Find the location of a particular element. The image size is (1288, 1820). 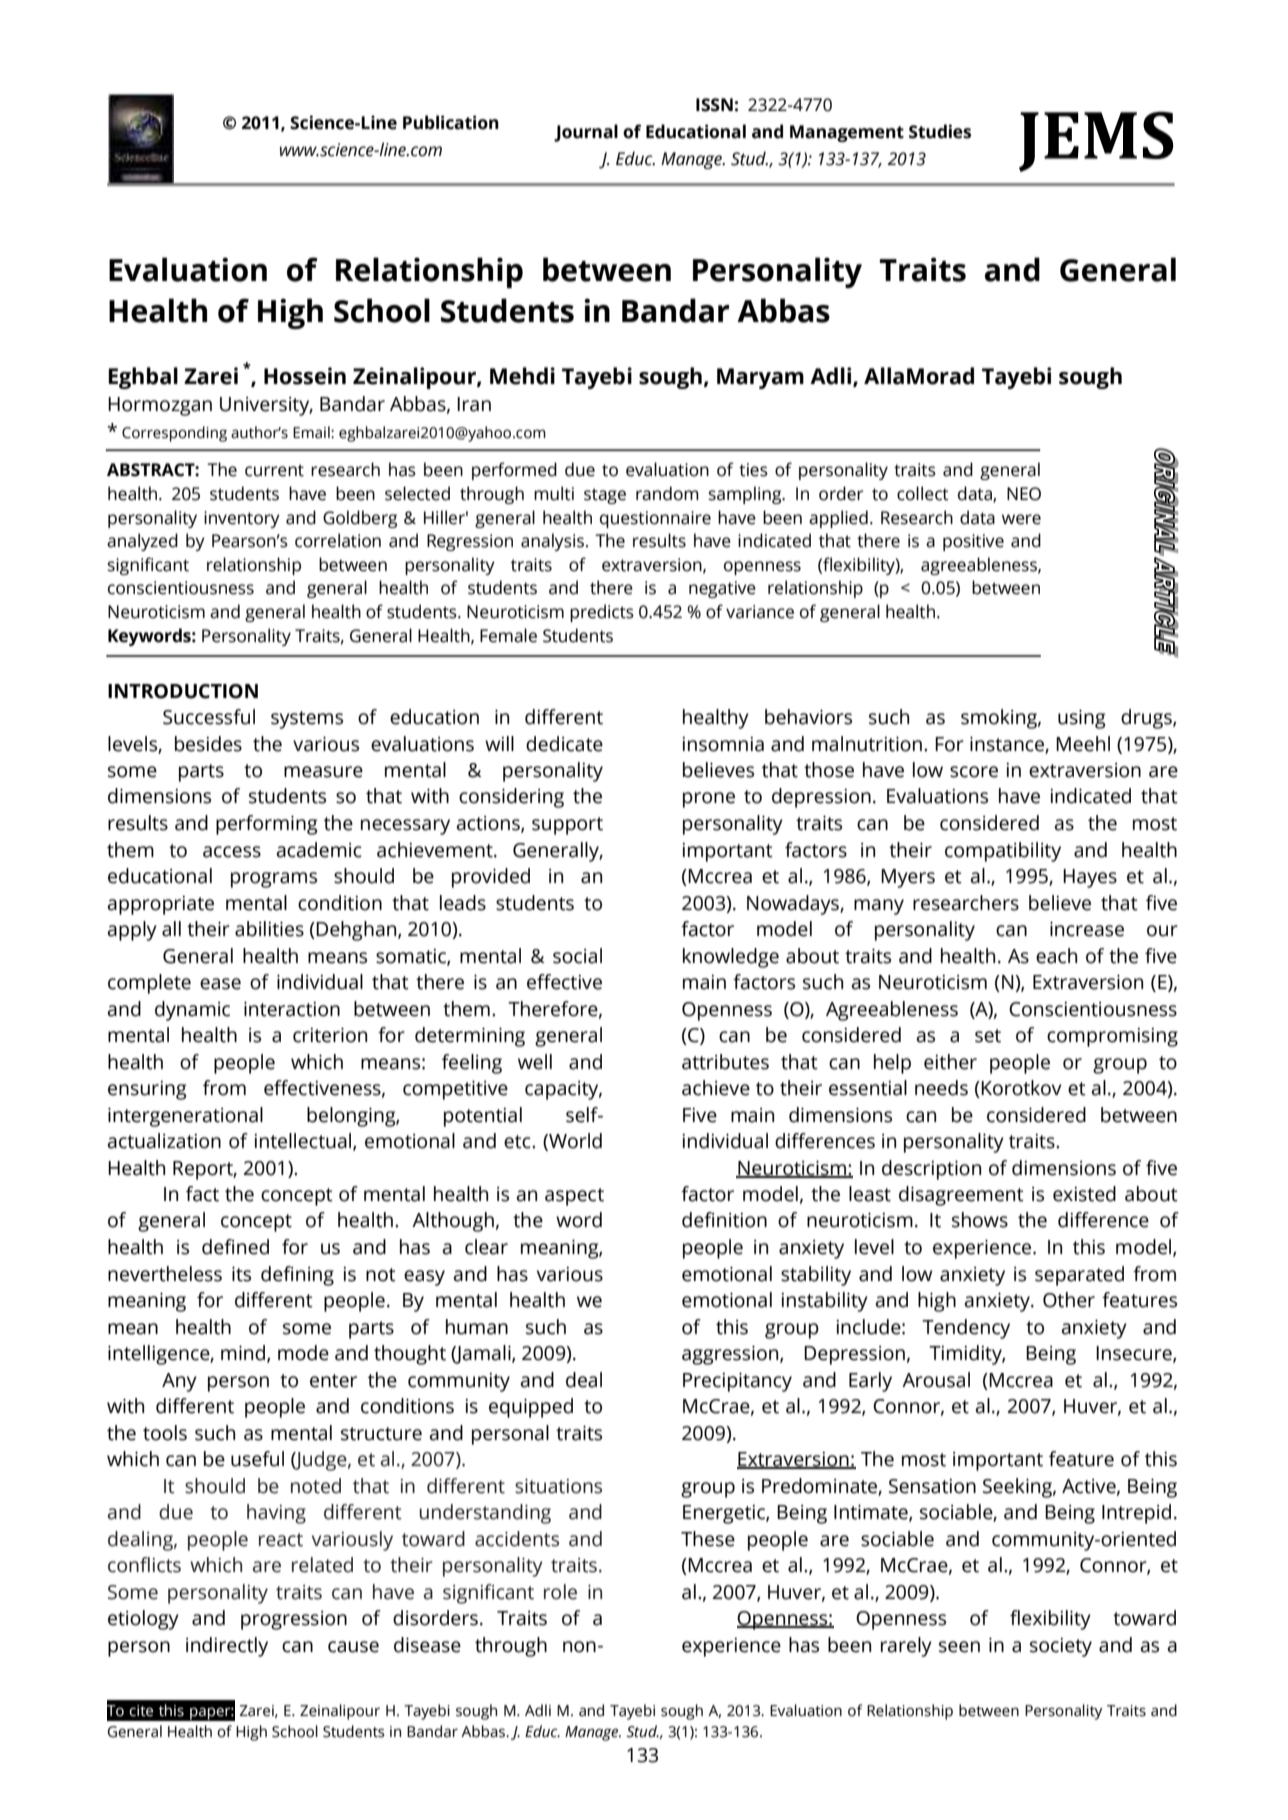

defining is located at coordinates (297, 1276).
